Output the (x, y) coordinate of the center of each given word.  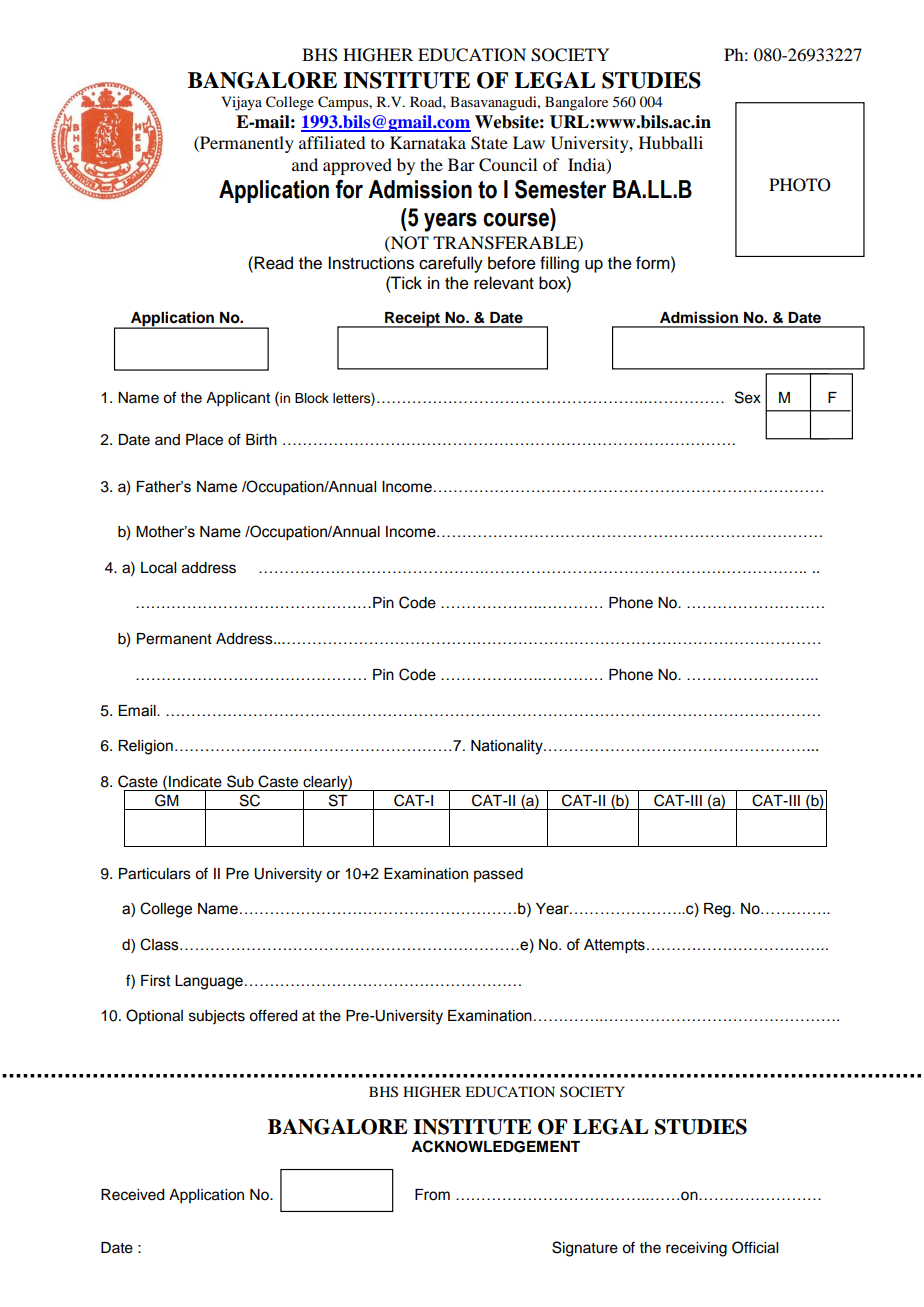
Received (132, 1195)
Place (204, 440)
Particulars (155, 874)
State (489, 143)
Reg (718, 910)
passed (498, 875)
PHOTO (800, 185)
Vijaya (241, 103)
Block (312, 398)
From (432, 1195)
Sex (748, 397)
